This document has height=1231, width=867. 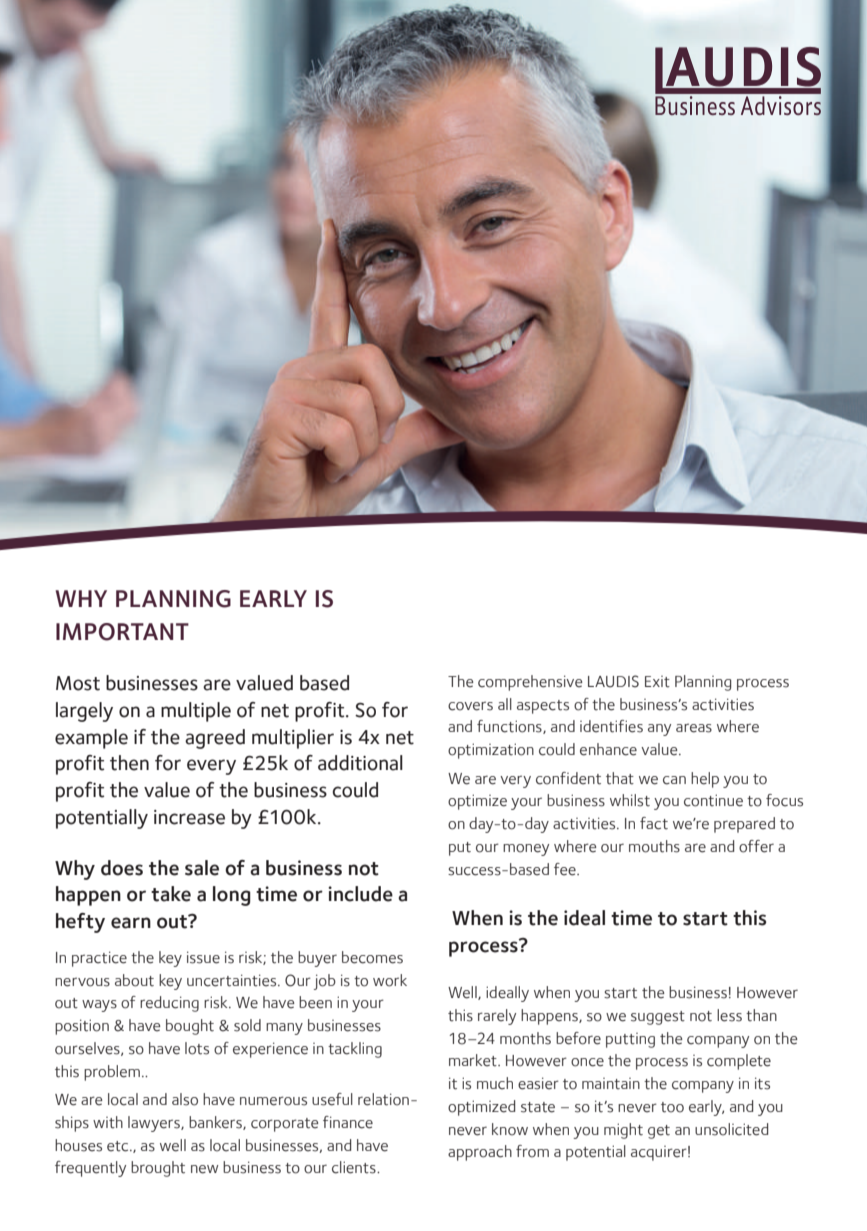 I want to click on approach, so click(x=480, y=1153).
